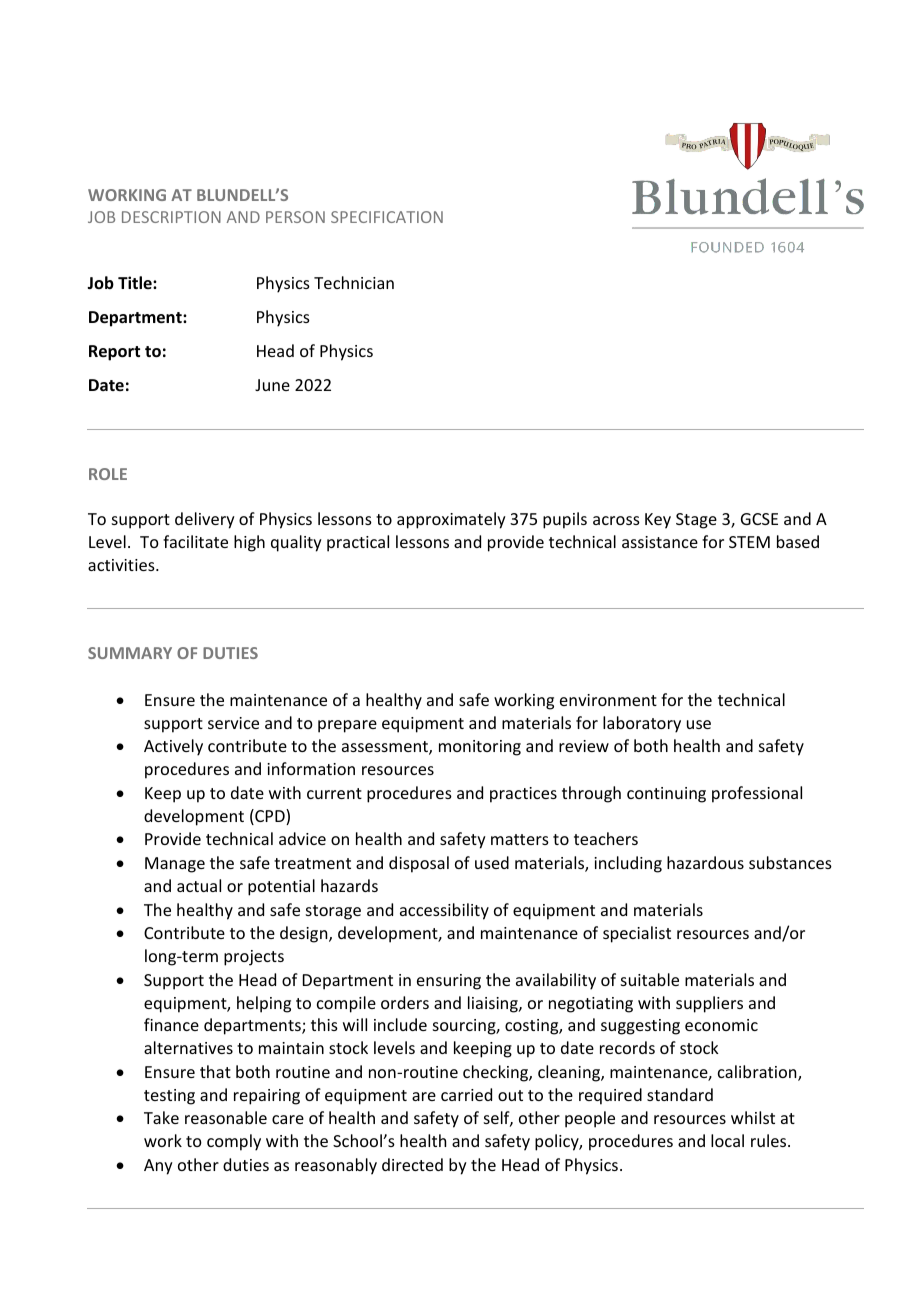 The image size is (924, 1308). I want to click on suppliers, so click(709, 1004).
